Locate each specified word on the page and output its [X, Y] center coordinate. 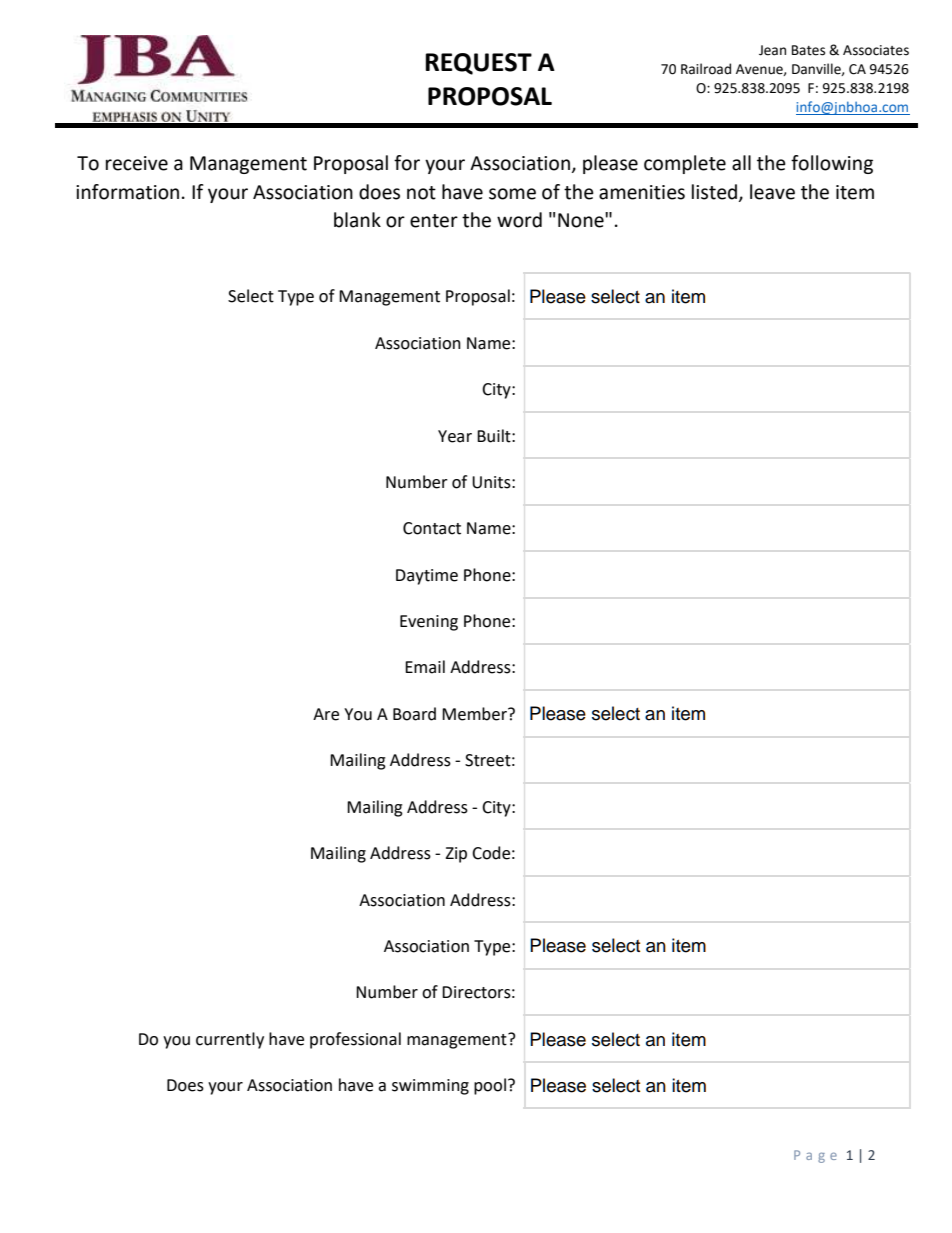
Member [475, 714]
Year [455, 436]
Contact [432, 528]
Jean [772, 50]
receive [137, 163]
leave [772, 192]
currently [230, 1040]
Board [414, 714]
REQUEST [478, 64]
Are [326, 714]
